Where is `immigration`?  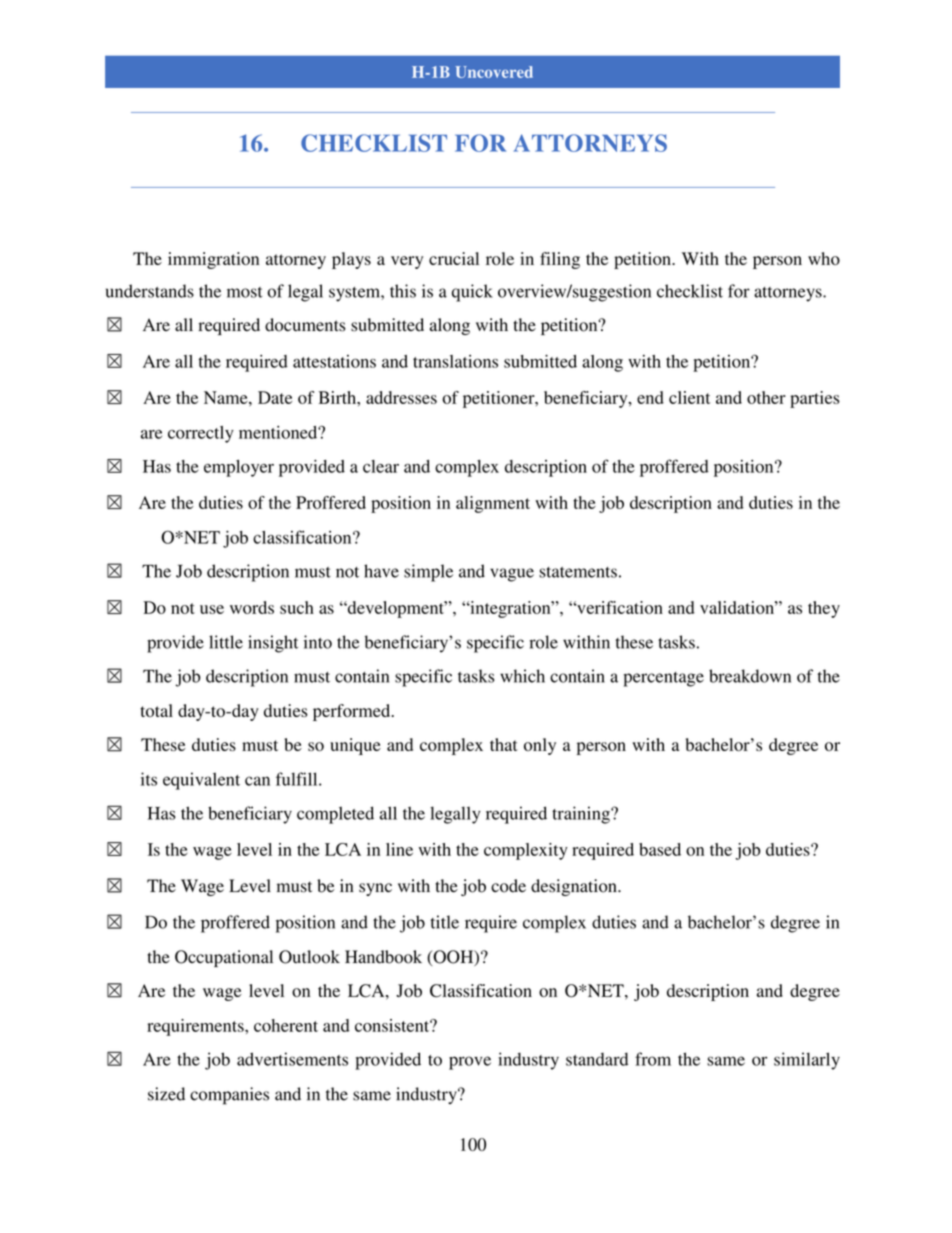 immigration is located at coordinates (213, 260).
